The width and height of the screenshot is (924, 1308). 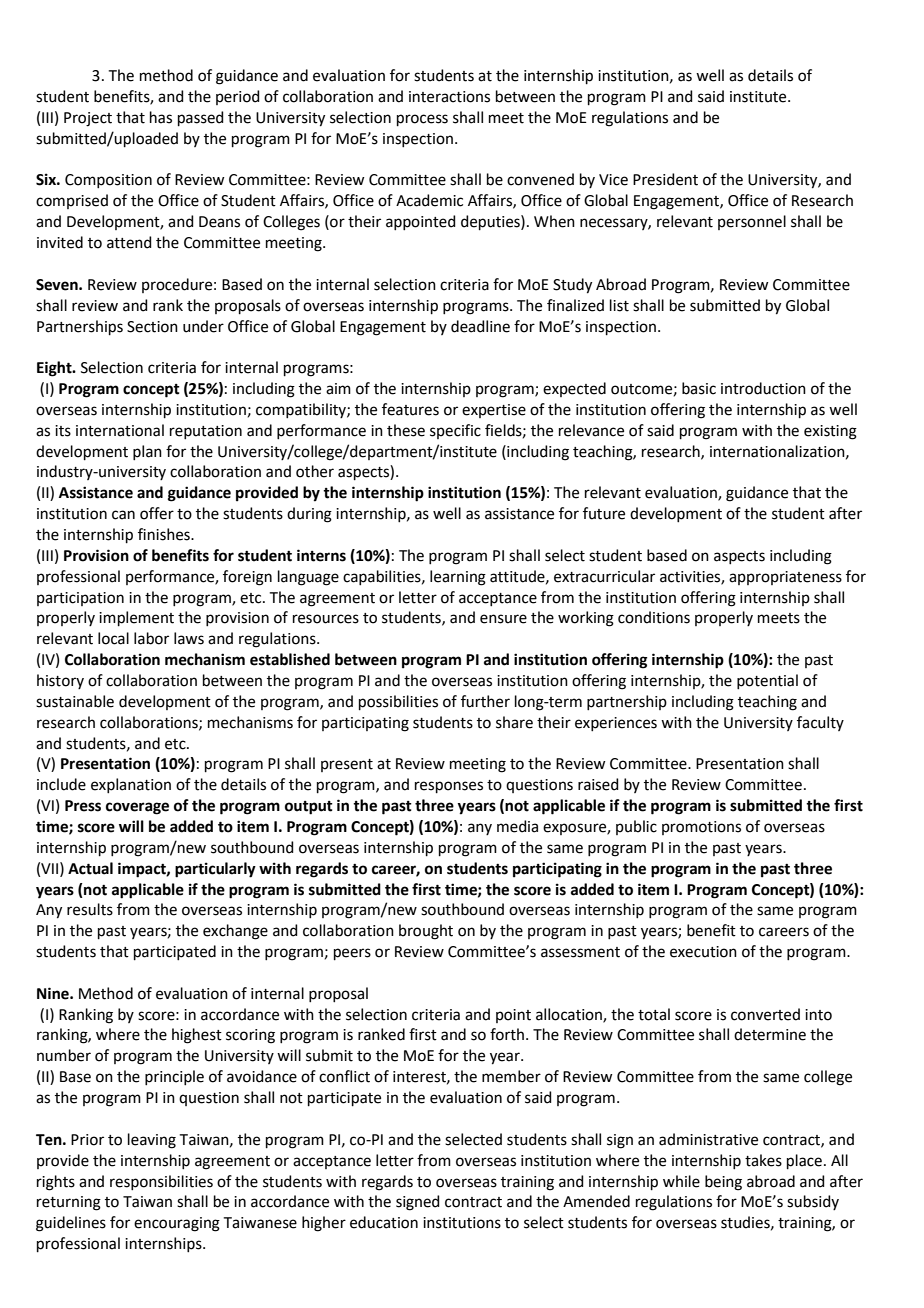 What do you see at coordinates (763, 388) in the screenshot?
I see `introduction` at bounding box center [763, 388].
